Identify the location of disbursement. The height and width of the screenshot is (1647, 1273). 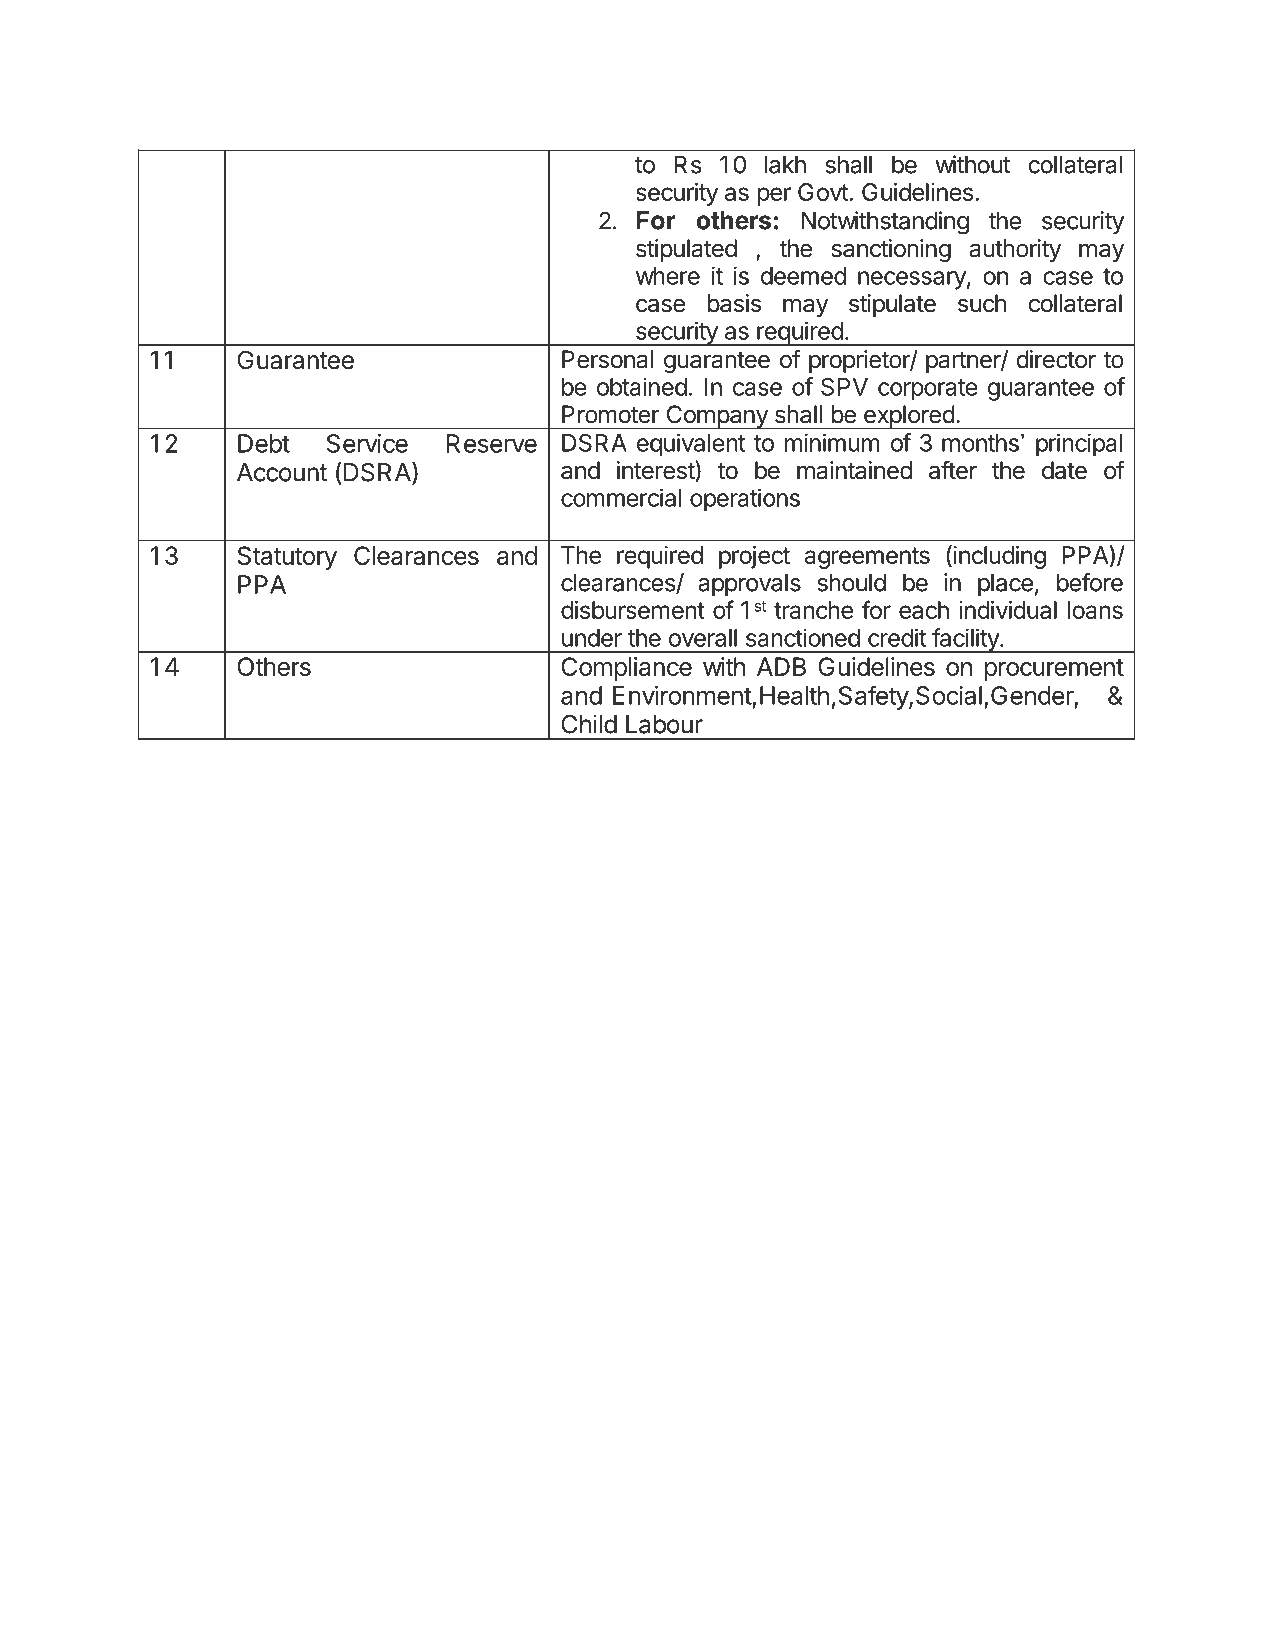
(633, 610).
